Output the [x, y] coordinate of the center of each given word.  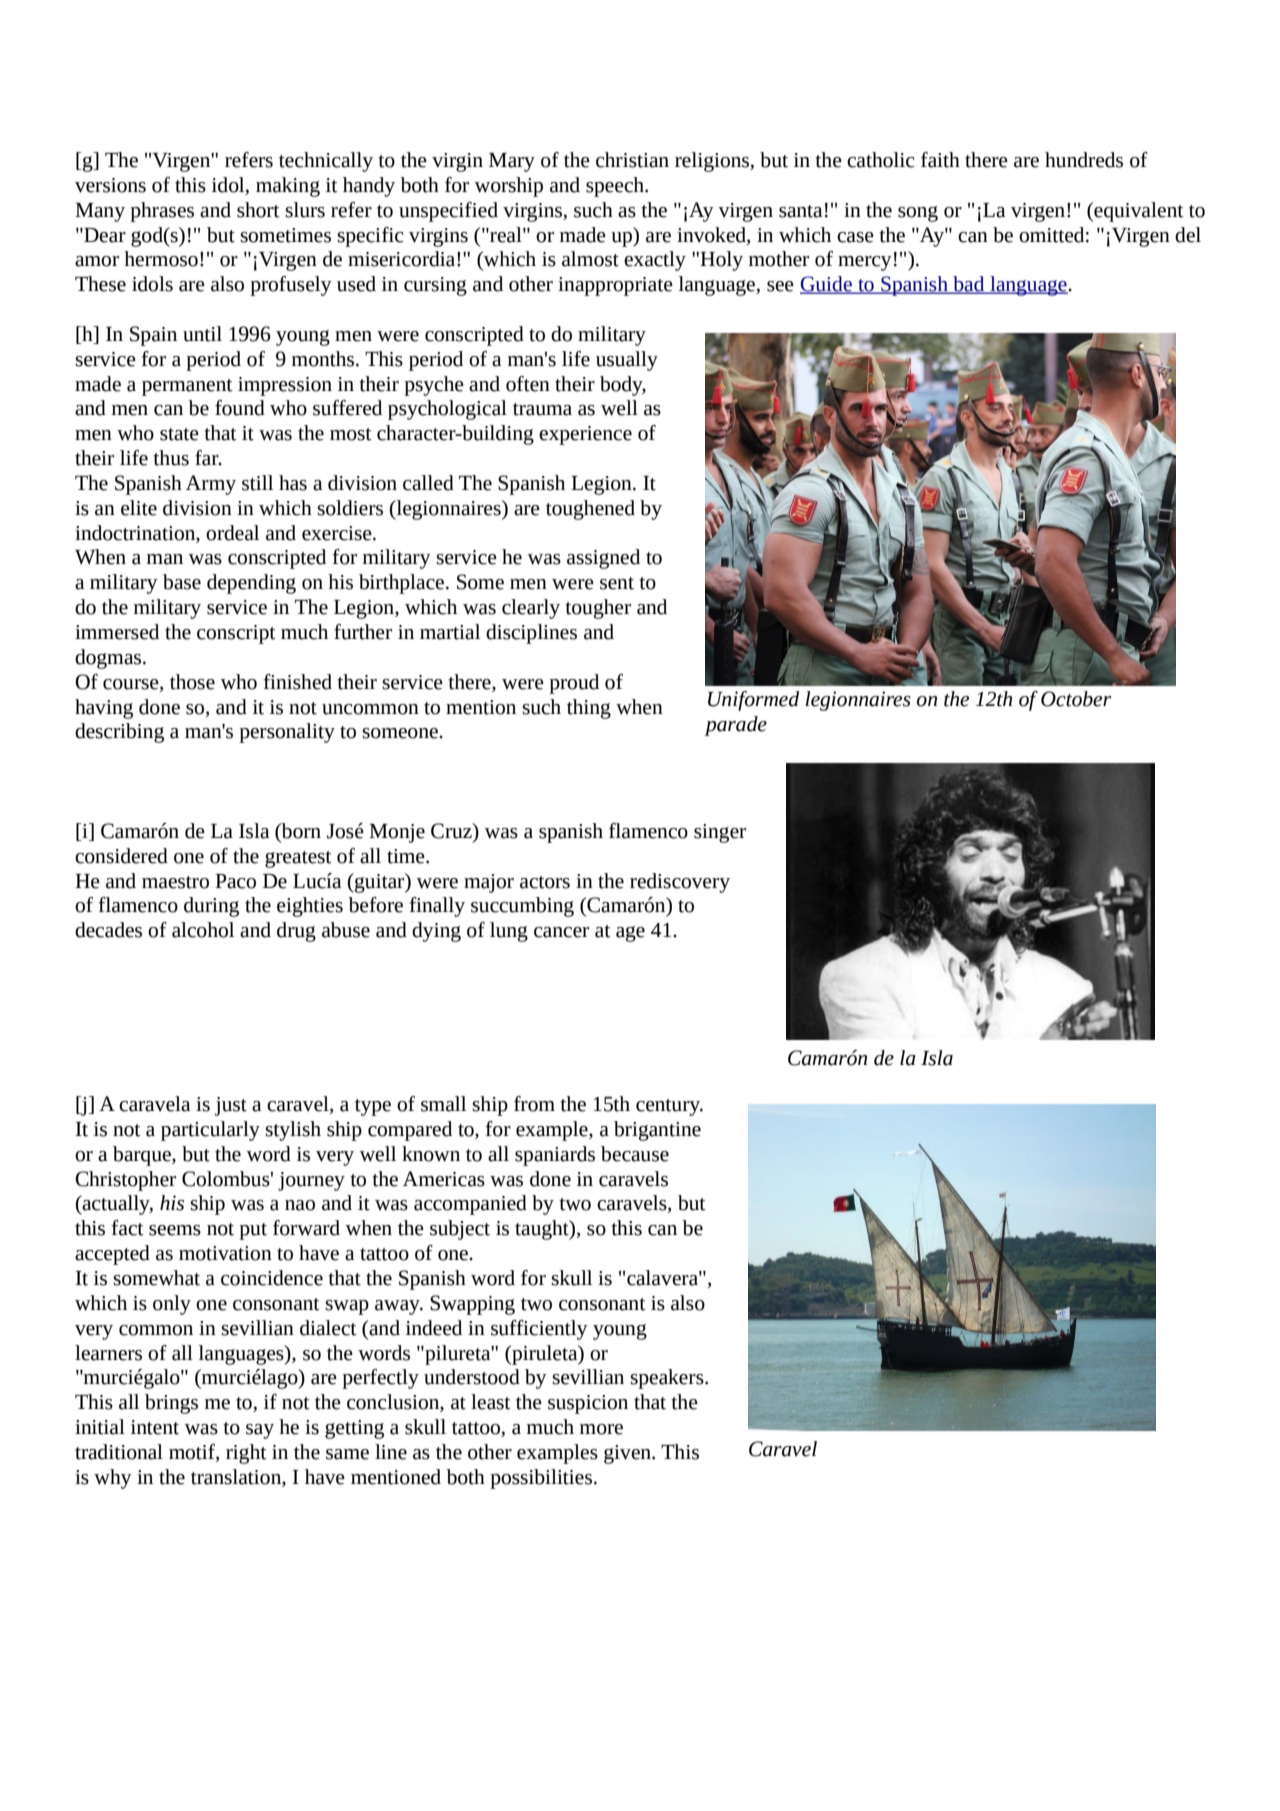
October [1076, 699]
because [635, 1154]
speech [616, 187]
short [258, 210]
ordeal [232, 533]
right [246, 1454]
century [669, 1107]
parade [736, 726]
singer [720, 833]
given [628, 1454]
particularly [210, 1131]
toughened [590, 510]
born [300, 832]
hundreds [1084, 160]
